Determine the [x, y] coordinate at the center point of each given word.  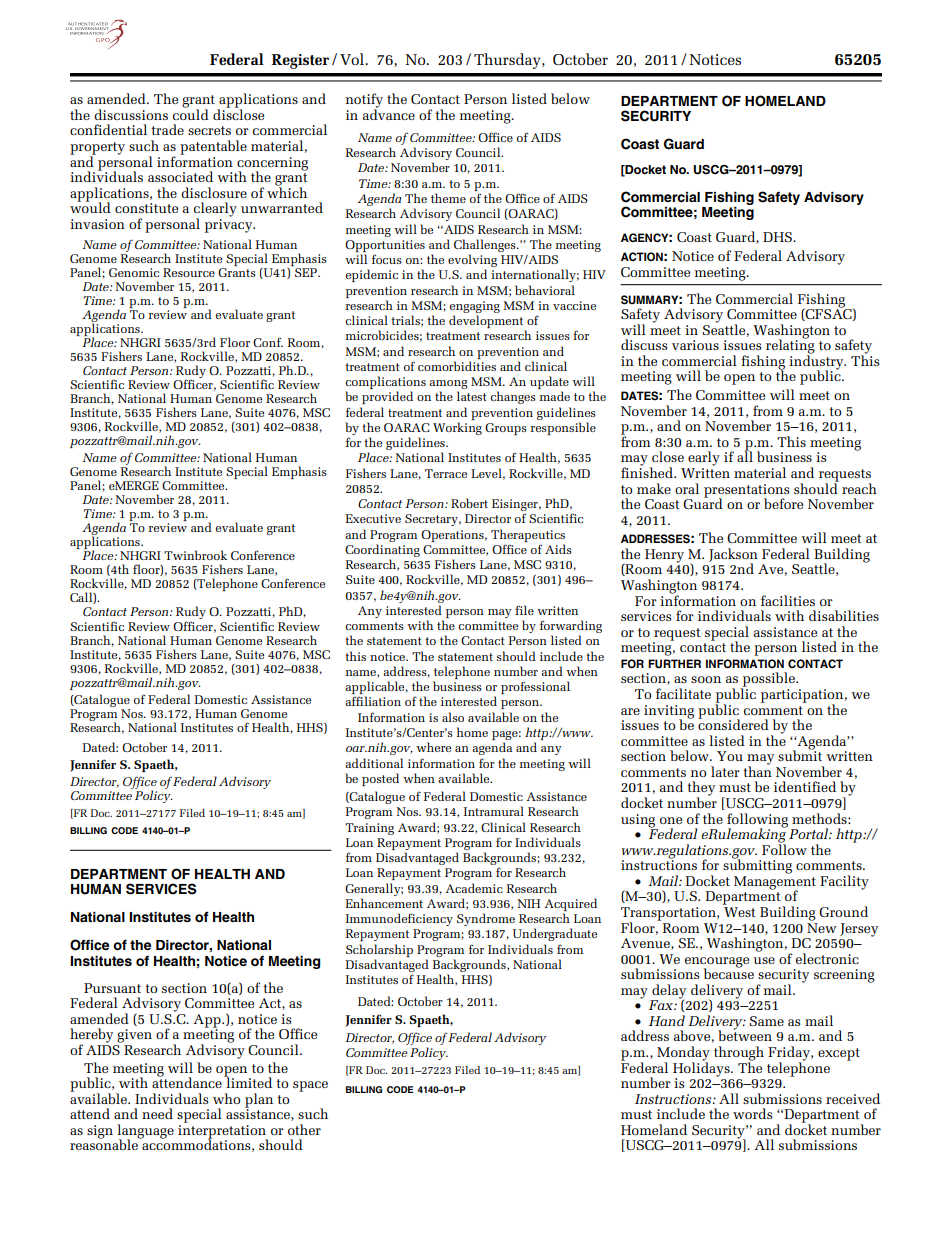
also [453, 717]
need [157, 1113]
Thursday [508, 61]
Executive [373, 518]
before [783, 503]
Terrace [446, 473]
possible [768, 680]
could [191, 113]
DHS [778, 237]
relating [790, 346]
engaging [475, 307]
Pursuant [112, 988]
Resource [189, 272]
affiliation [373, 701]
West [740, 912]
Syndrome [486, 919]
